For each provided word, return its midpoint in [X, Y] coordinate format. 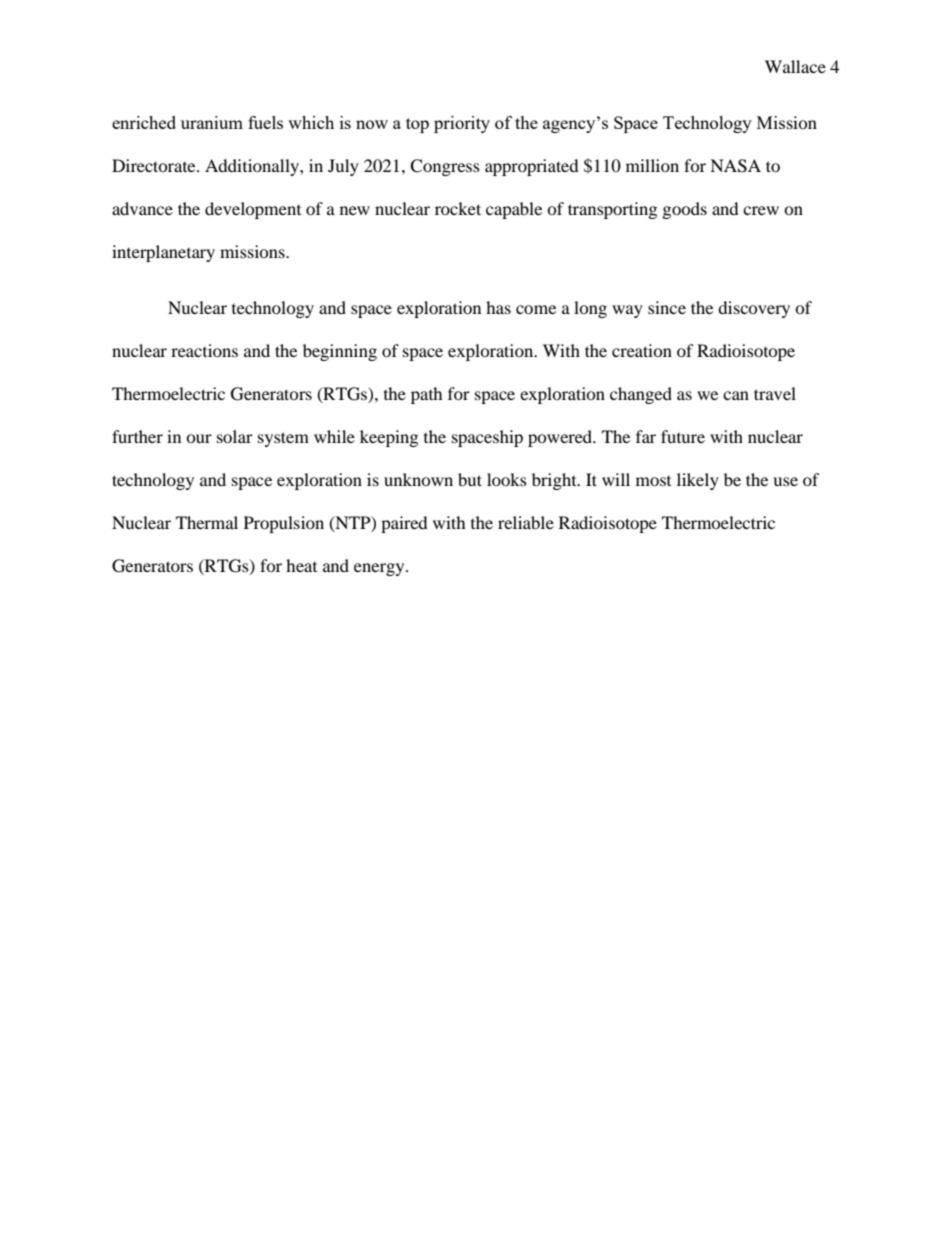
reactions [204, 350]
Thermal [207, 522]
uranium [212, 122]
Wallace [795, 66]
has [498, 307]
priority [462, 124]
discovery [754, 309]
